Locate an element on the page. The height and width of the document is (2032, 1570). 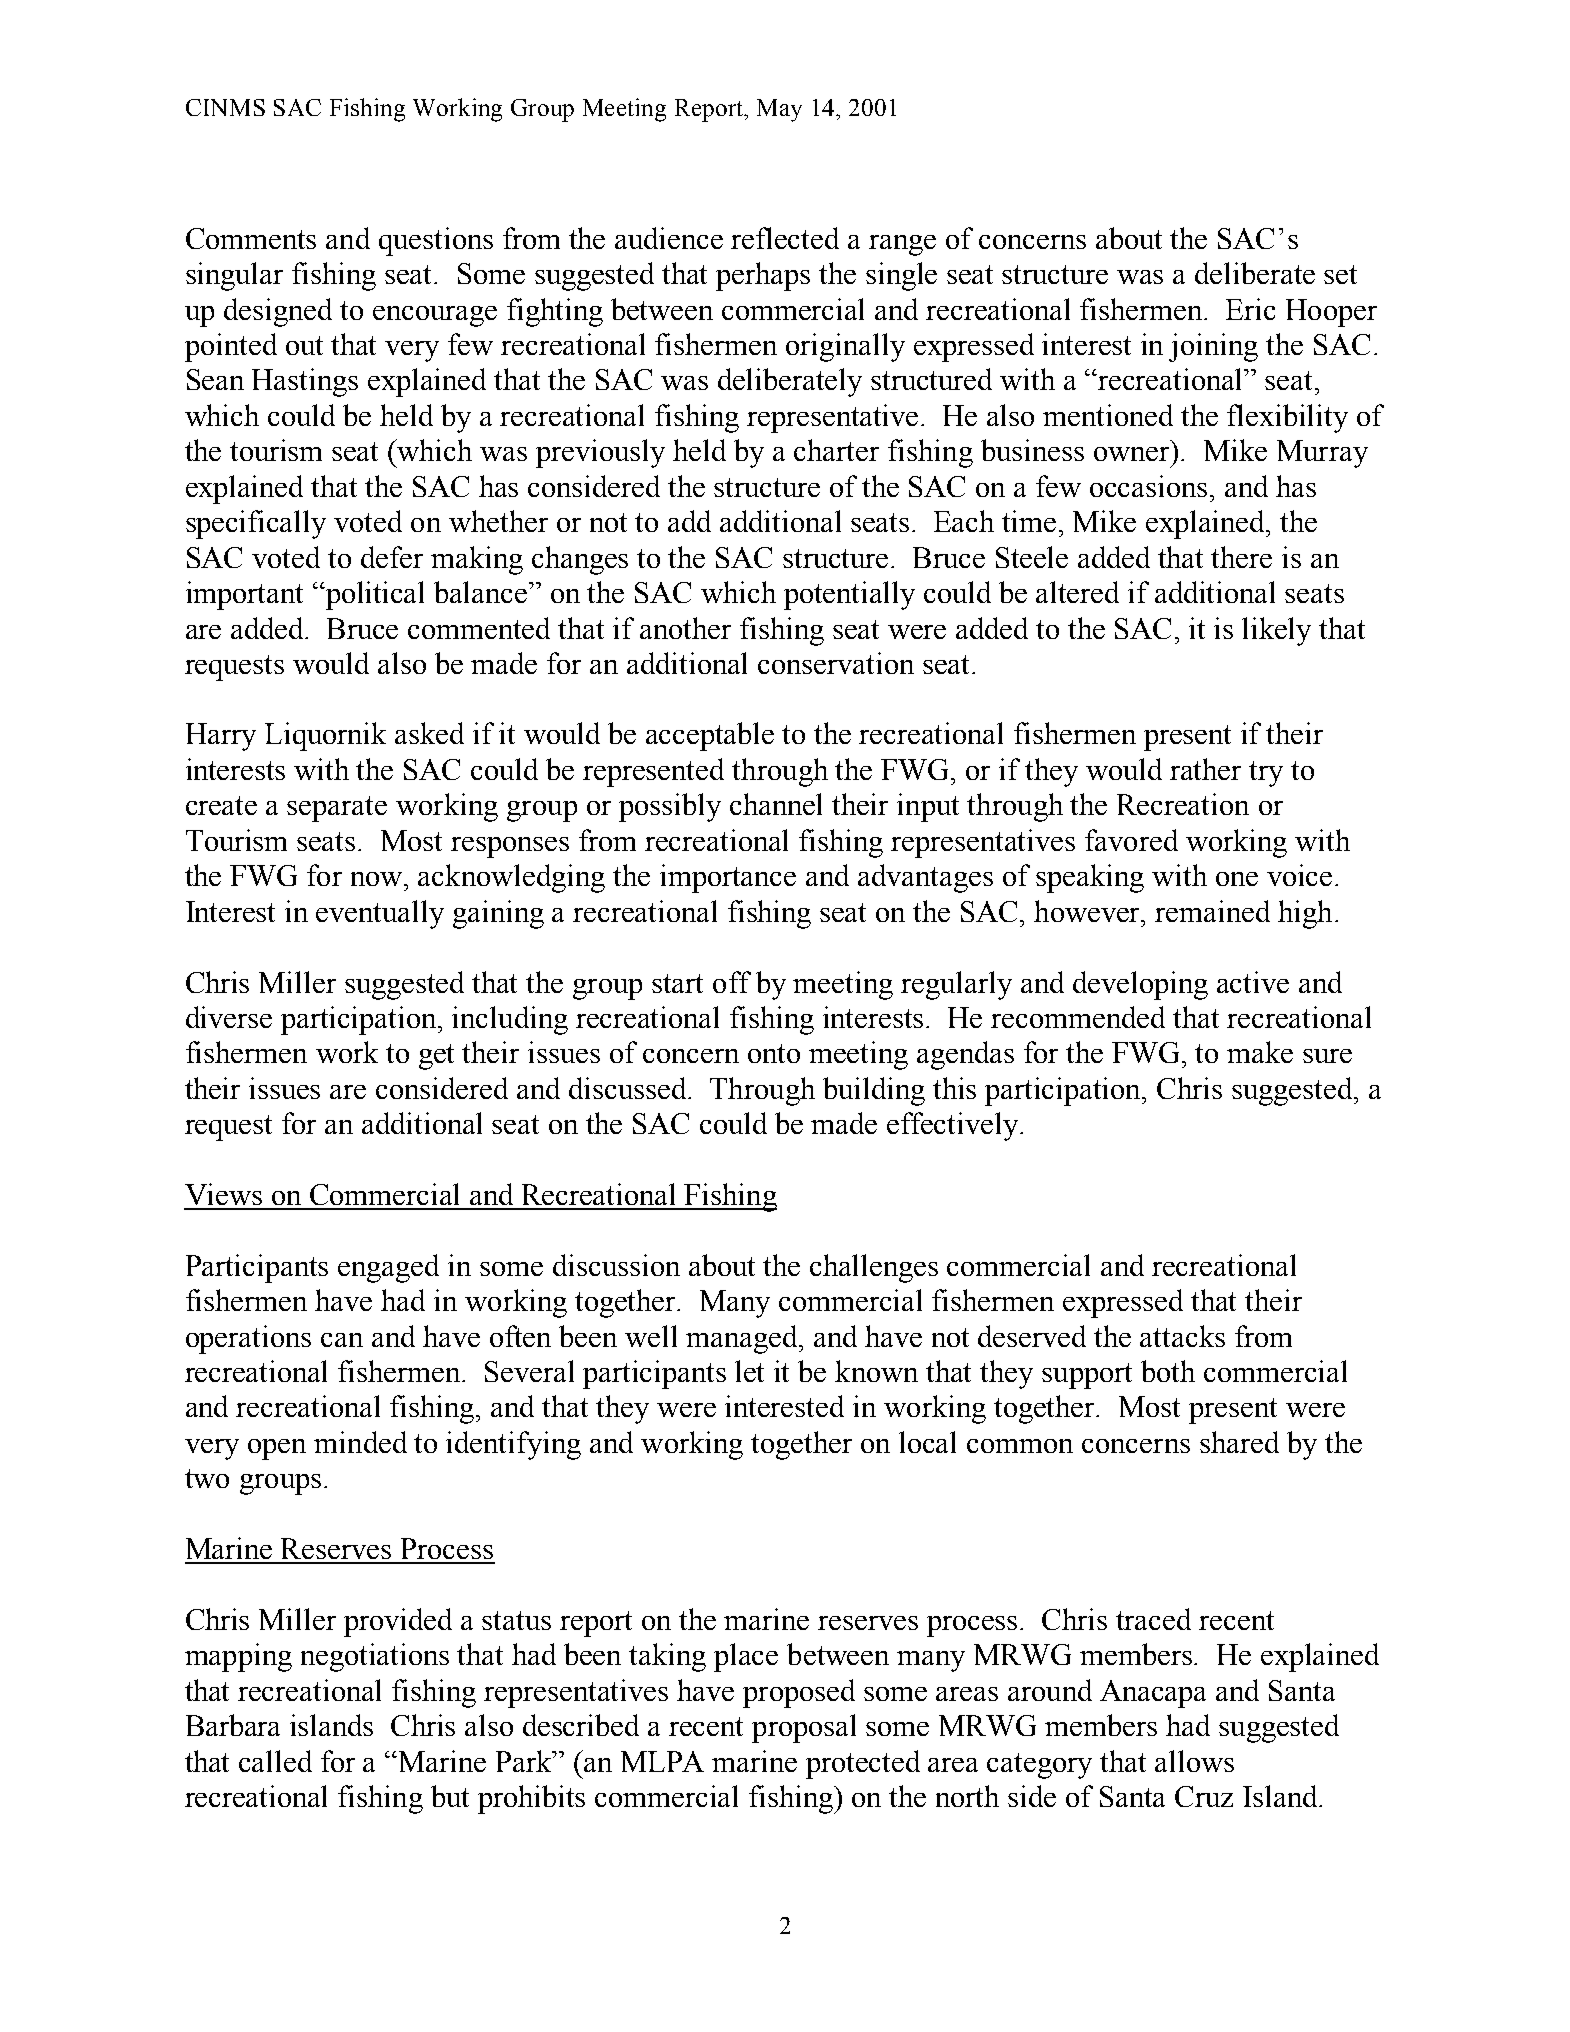
Comments is located at coordinates (251, 238).
